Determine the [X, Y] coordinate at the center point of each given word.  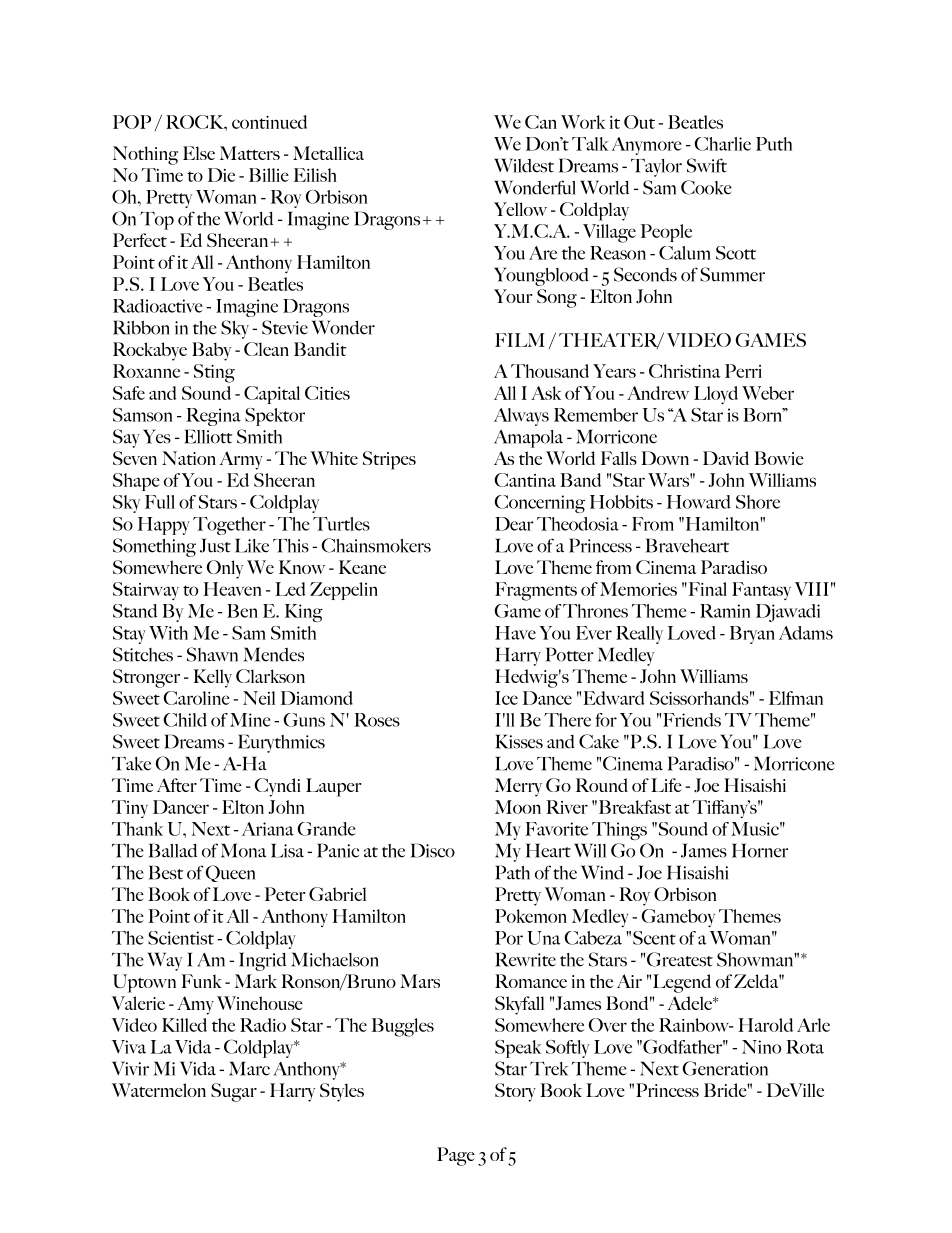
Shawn [212, 654]
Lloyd [716, 395]
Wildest [524, 165]
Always [521, 417]
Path [512, 872]
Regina [213, 417]
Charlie [722, 144]
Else [199, 153]
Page [456, 1156]
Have [515, 633]
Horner [760, 850]
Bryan [752, 635]
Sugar [234, 1092]
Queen [230, 873]
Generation [725, 1068]
